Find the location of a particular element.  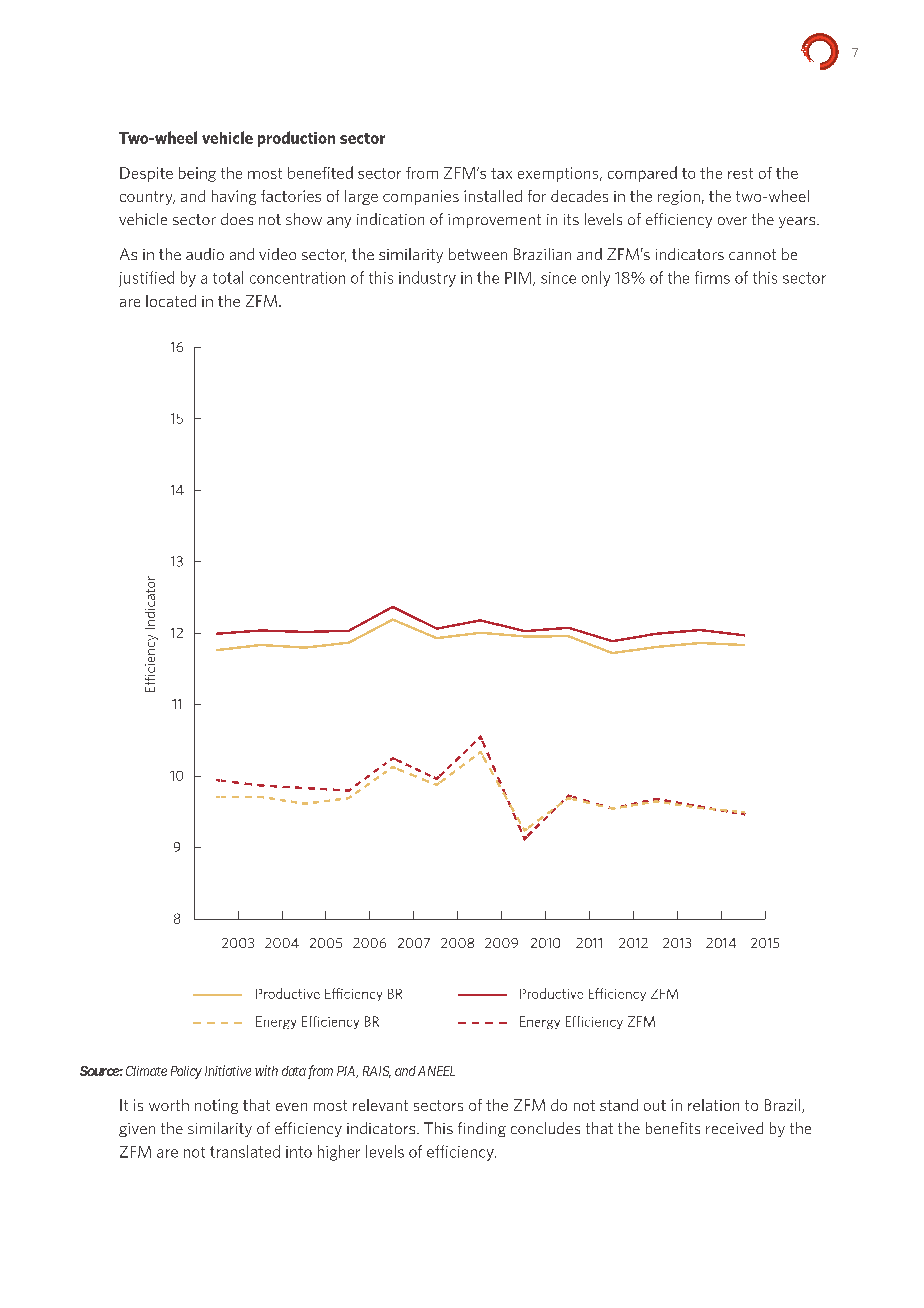

tax is located at coordinates (501, 173).
